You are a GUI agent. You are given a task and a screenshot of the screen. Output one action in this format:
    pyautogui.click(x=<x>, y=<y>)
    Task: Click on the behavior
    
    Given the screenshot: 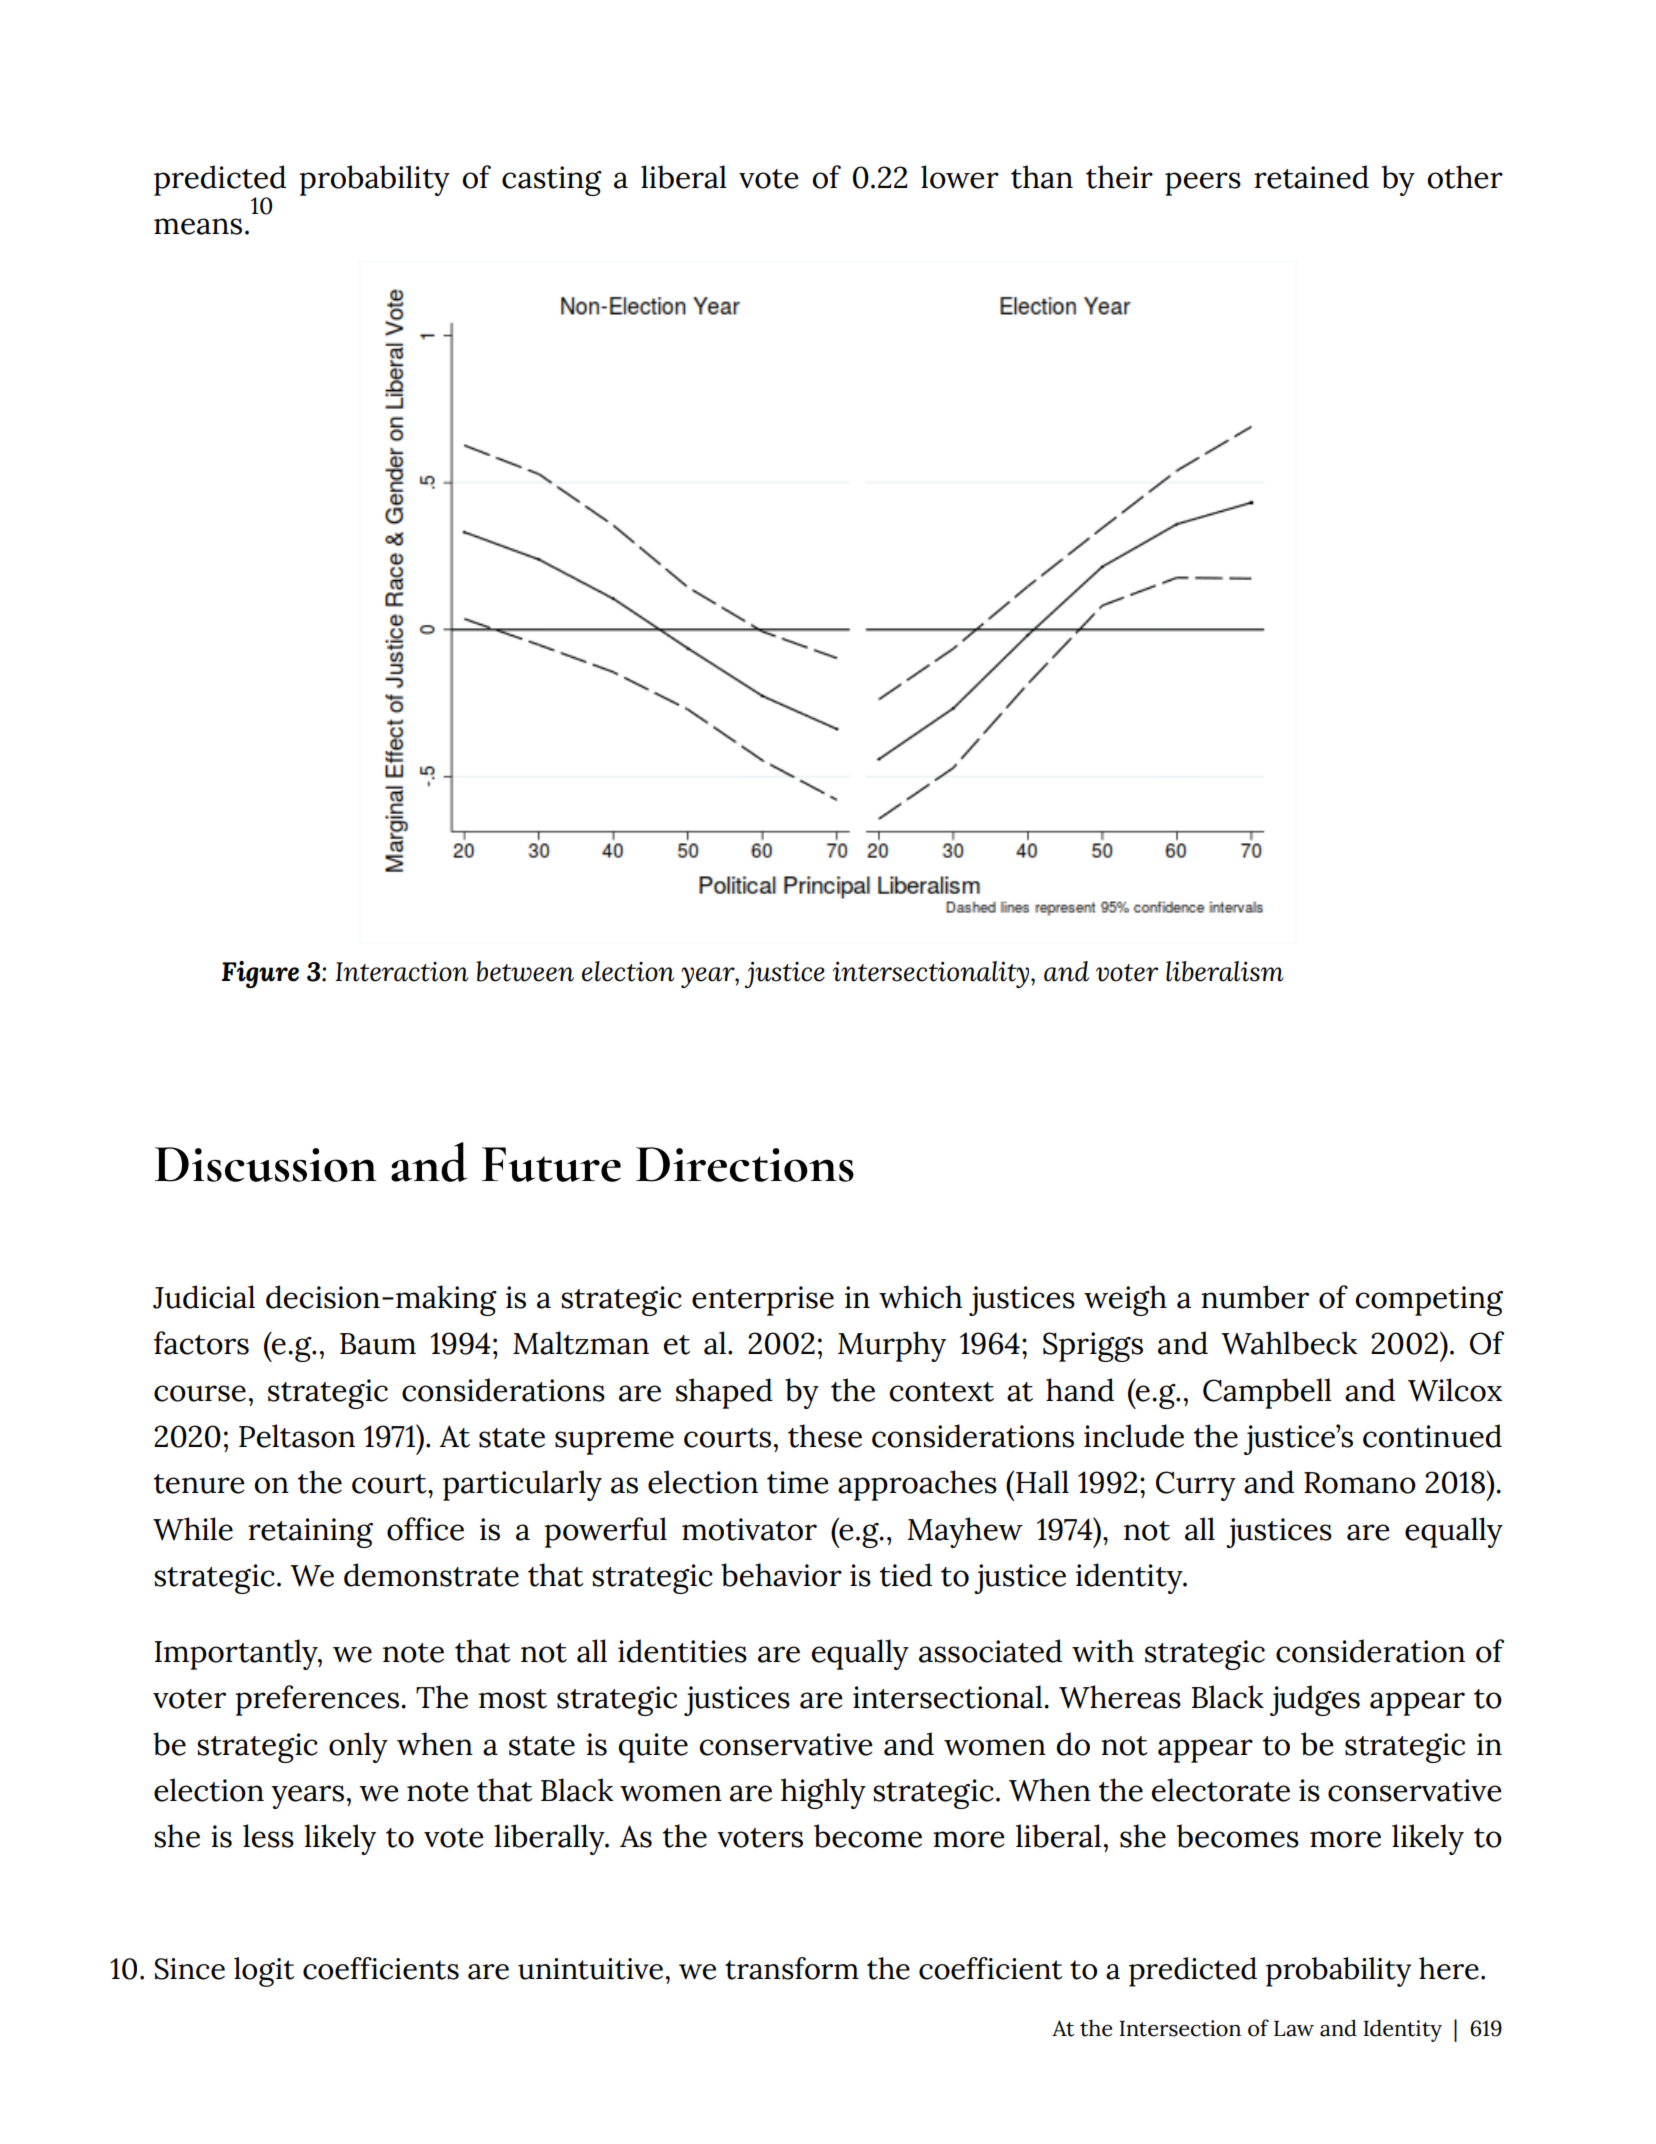 What is the action you would take?
    pyautogui.click(x=781, y=1575)
